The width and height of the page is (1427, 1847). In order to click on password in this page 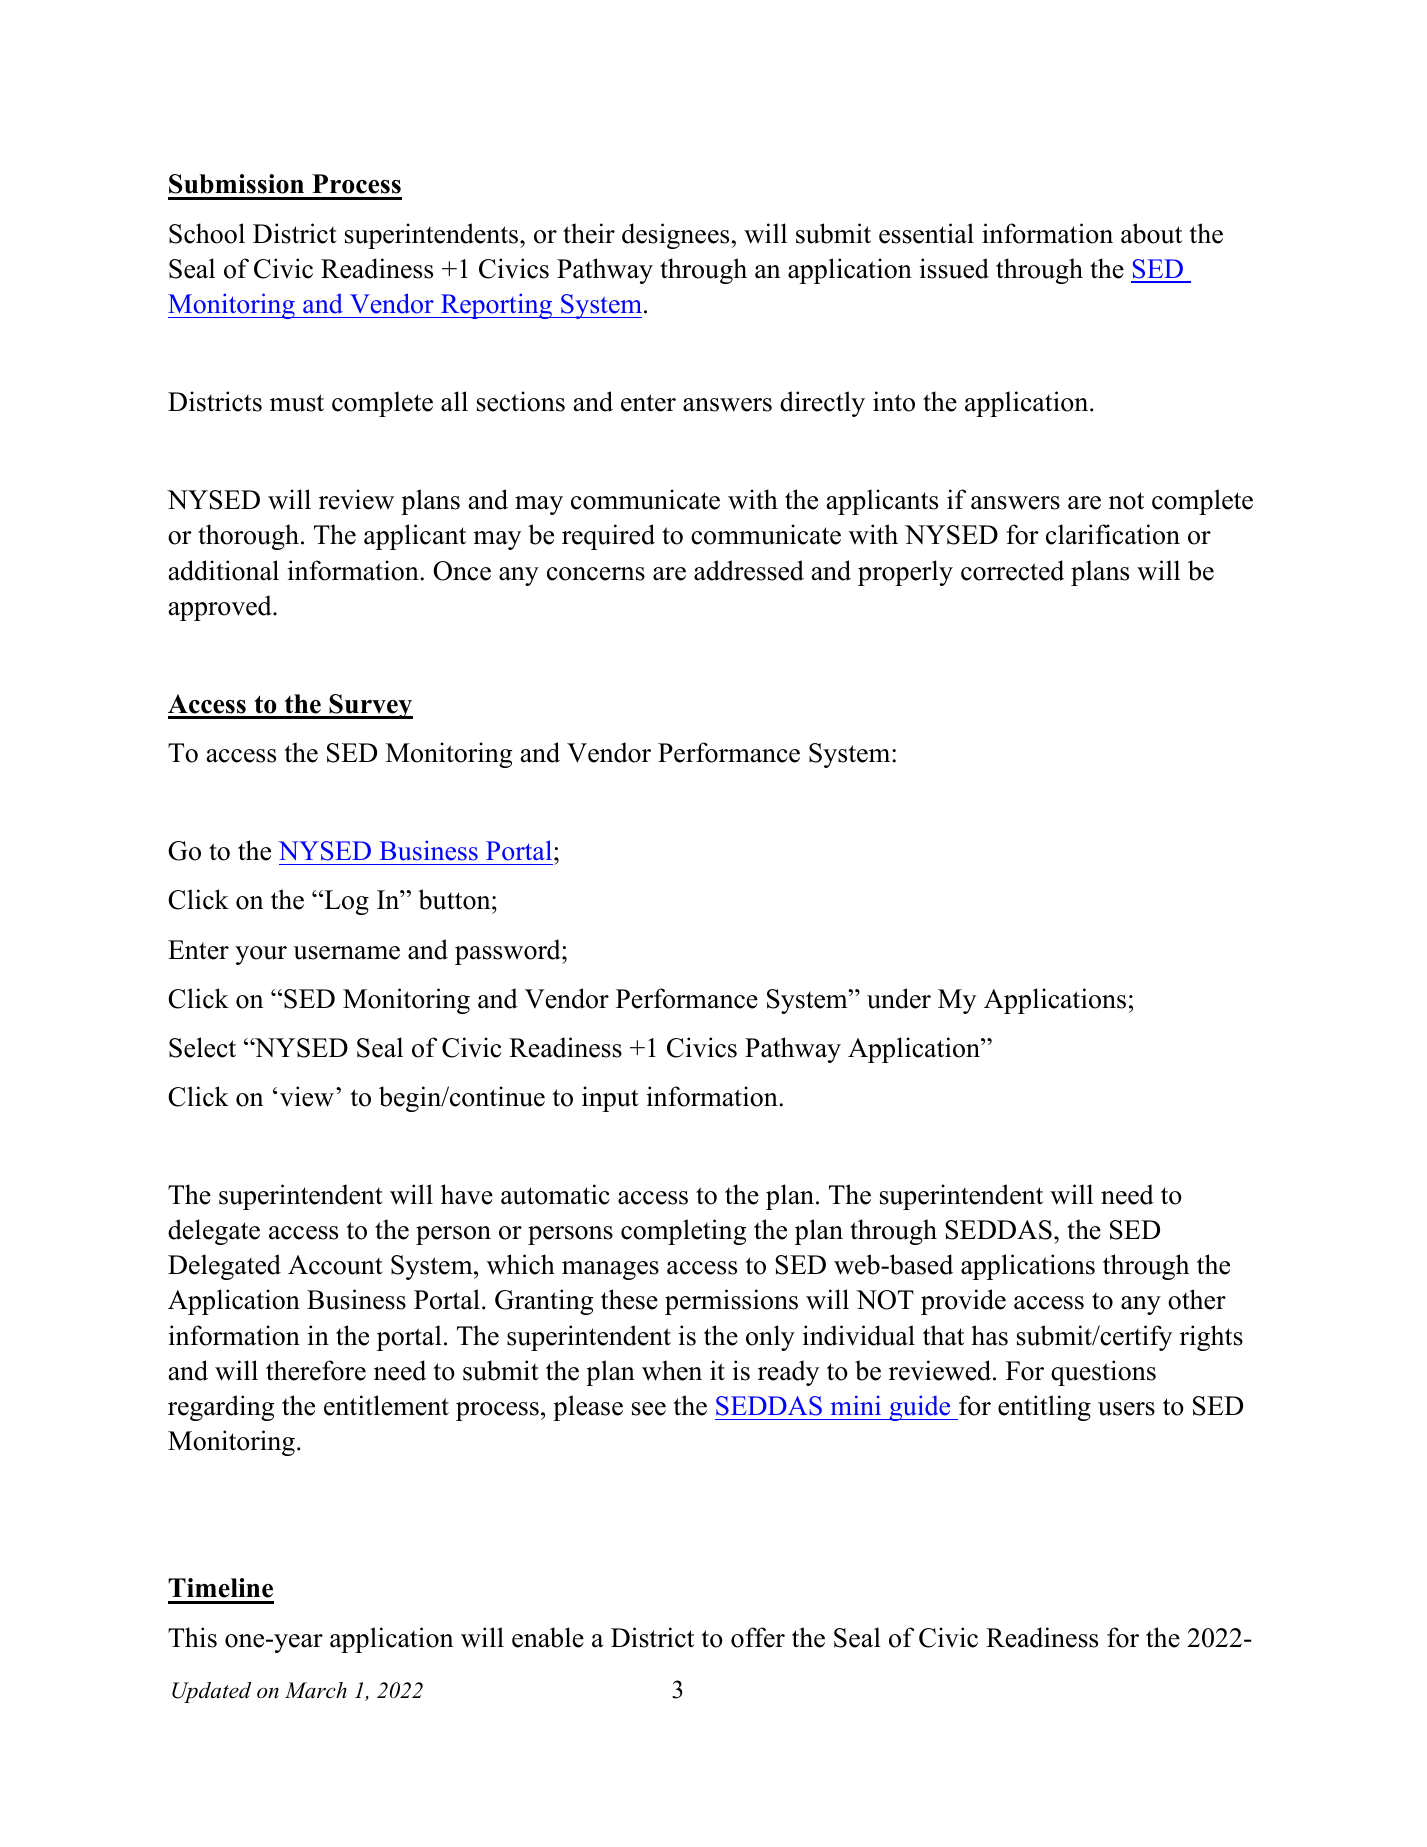, I will do `click(509, 952)`.
